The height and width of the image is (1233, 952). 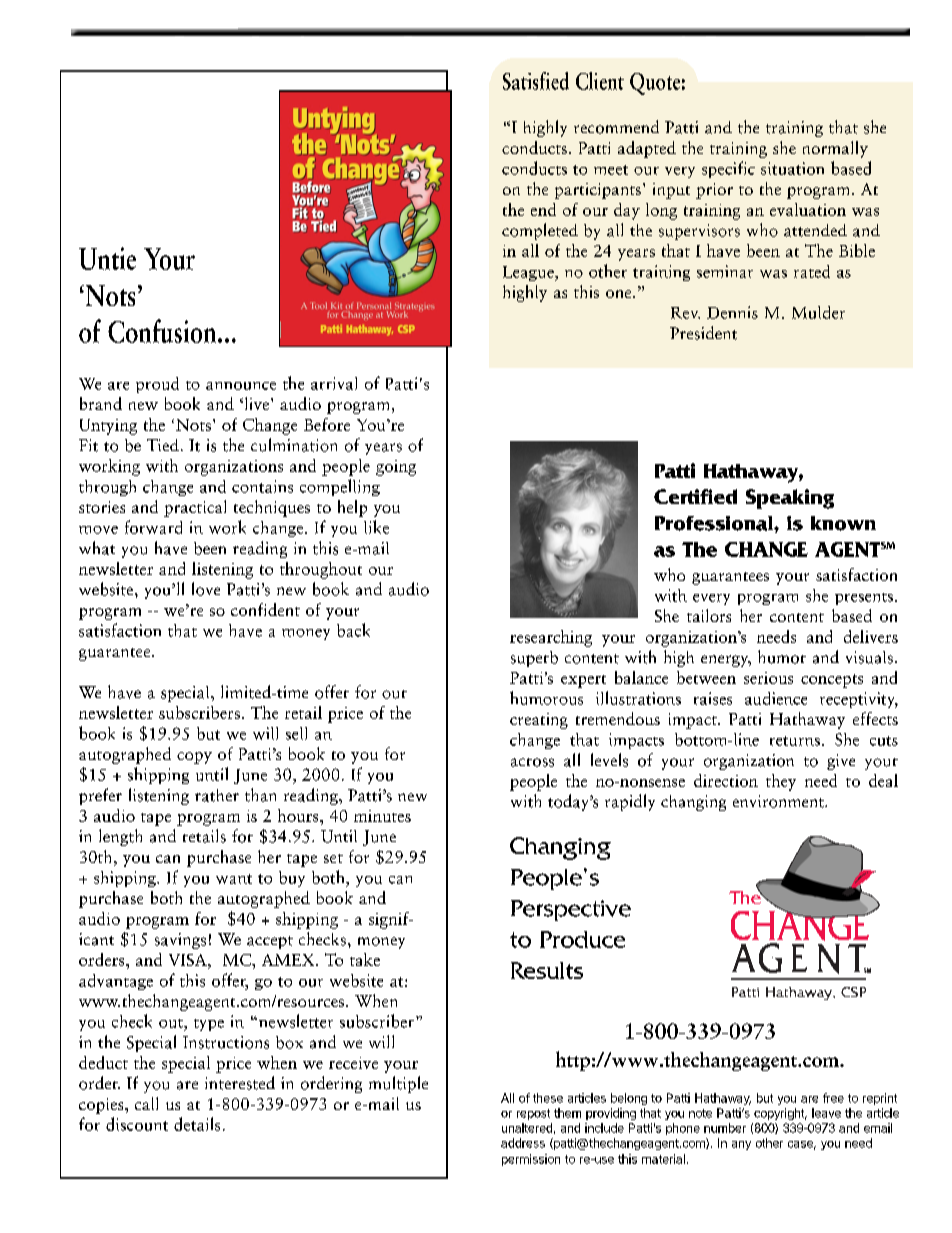 What do you see at coordinates (781, 782) in the image?
I see `they` at bounding box center [781, 782].
